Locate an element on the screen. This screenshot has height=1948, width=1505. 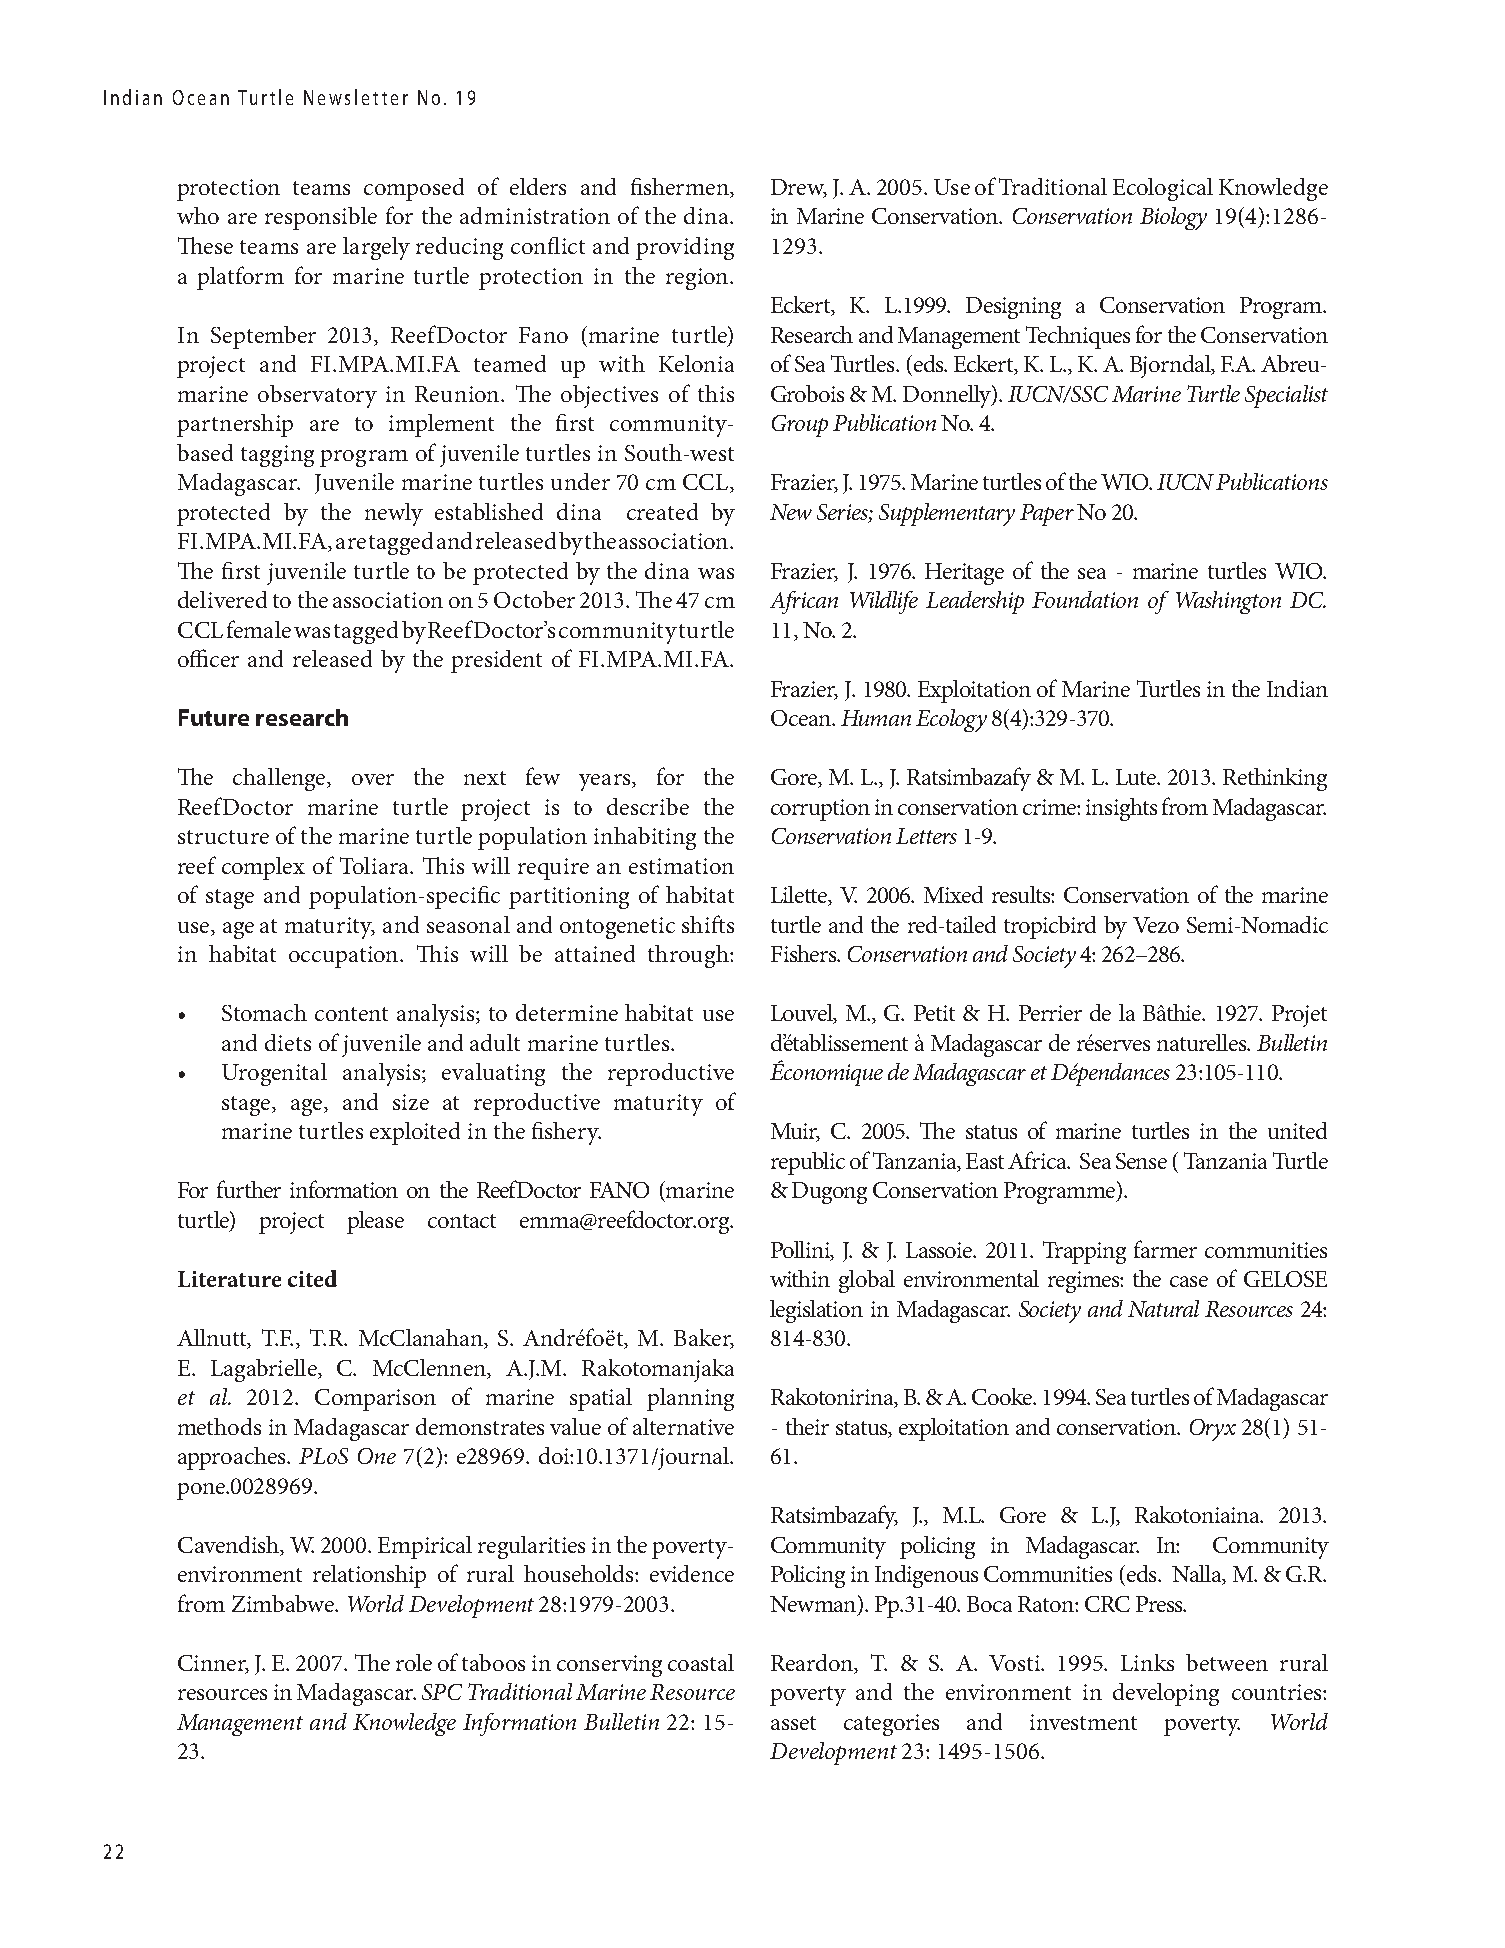
insights is located at coordinates (1121, 809).
